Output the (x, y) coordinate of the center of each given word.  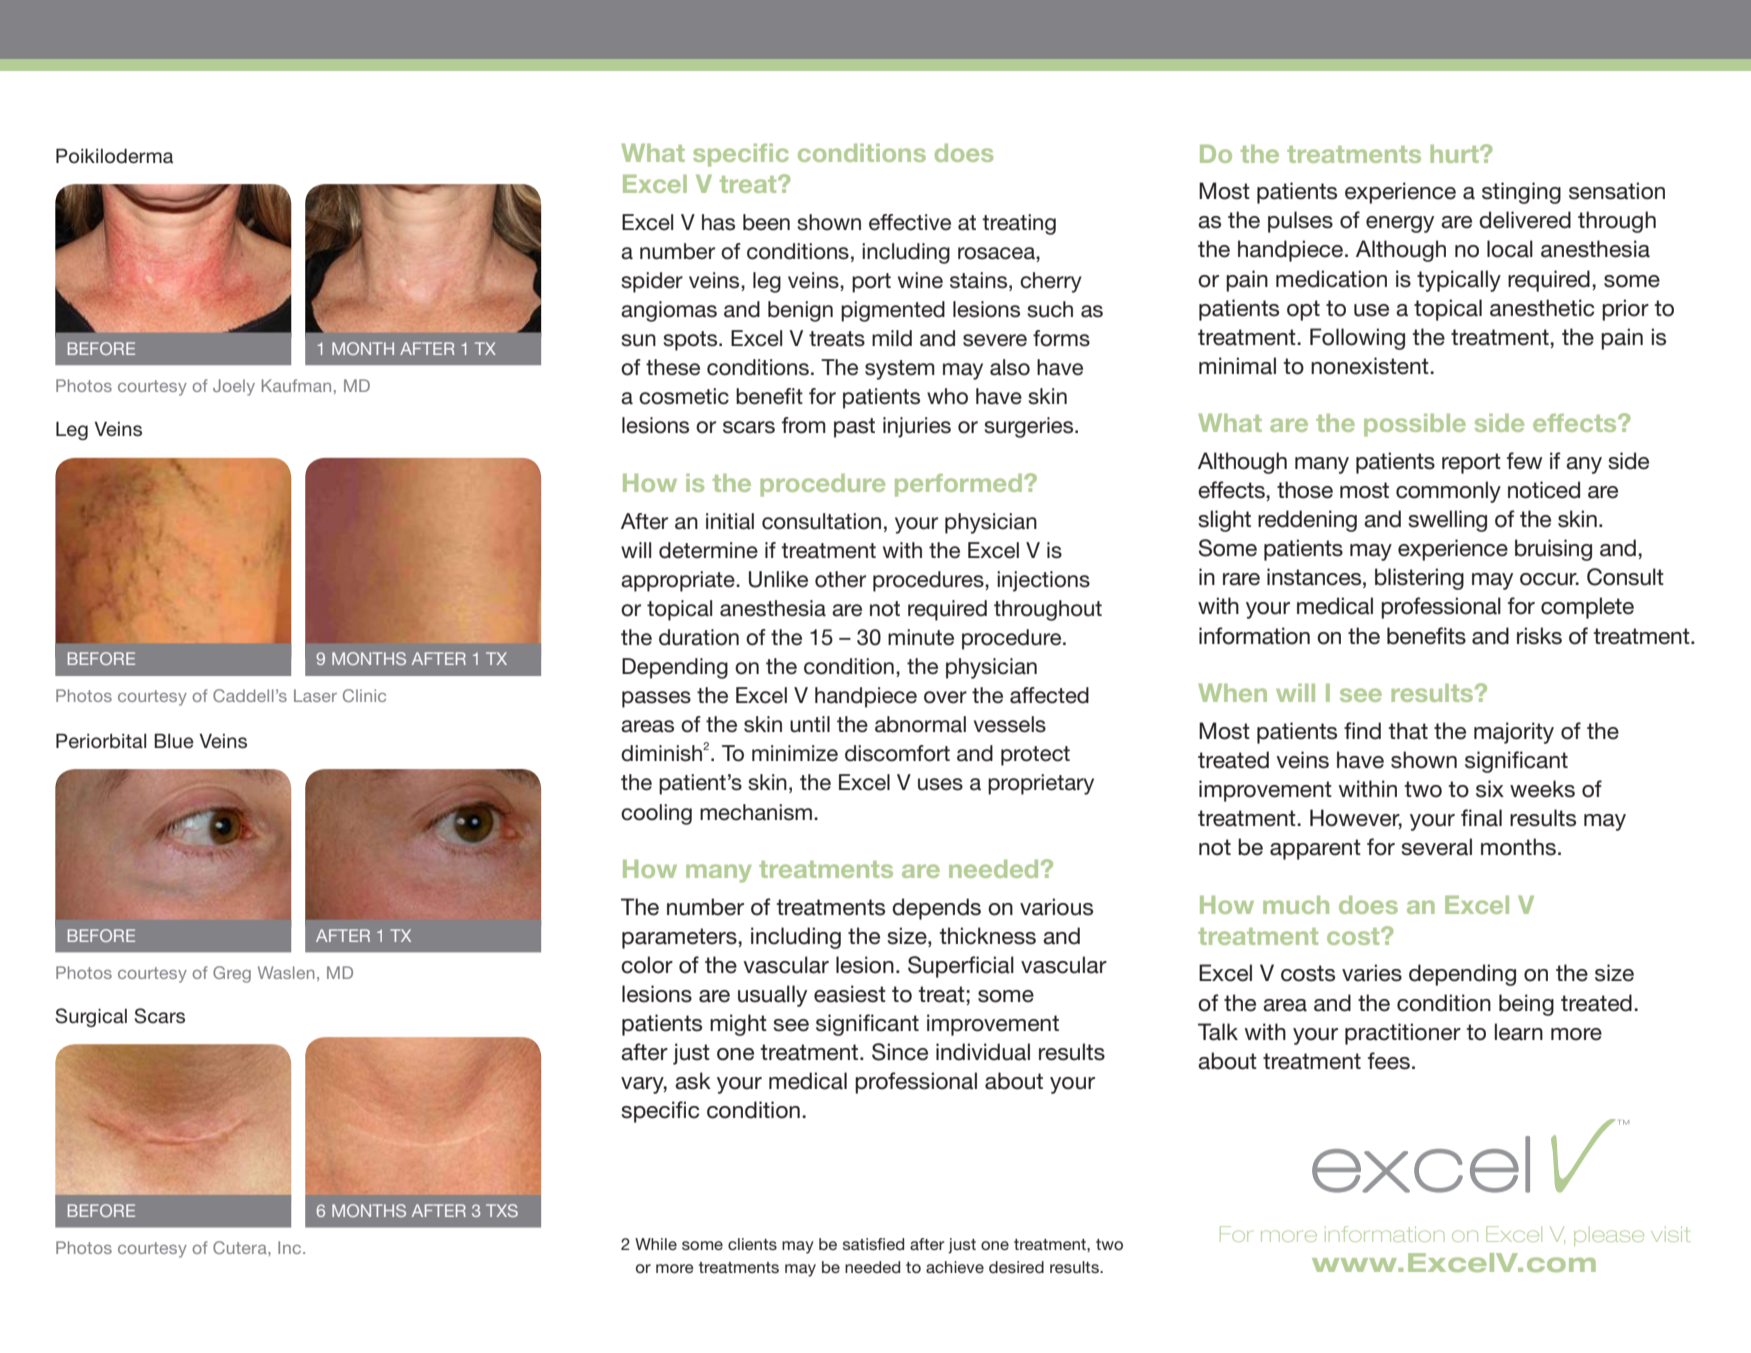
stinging (1521, 193)
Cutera (241, 1247)
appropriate (679, 581)
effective (910, 222)
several (1436, 847)
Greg (232, 974)
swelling (1447, 521)
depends (936, 909)
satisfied (873, 1244)
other (840, 579)
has (718, 222)
